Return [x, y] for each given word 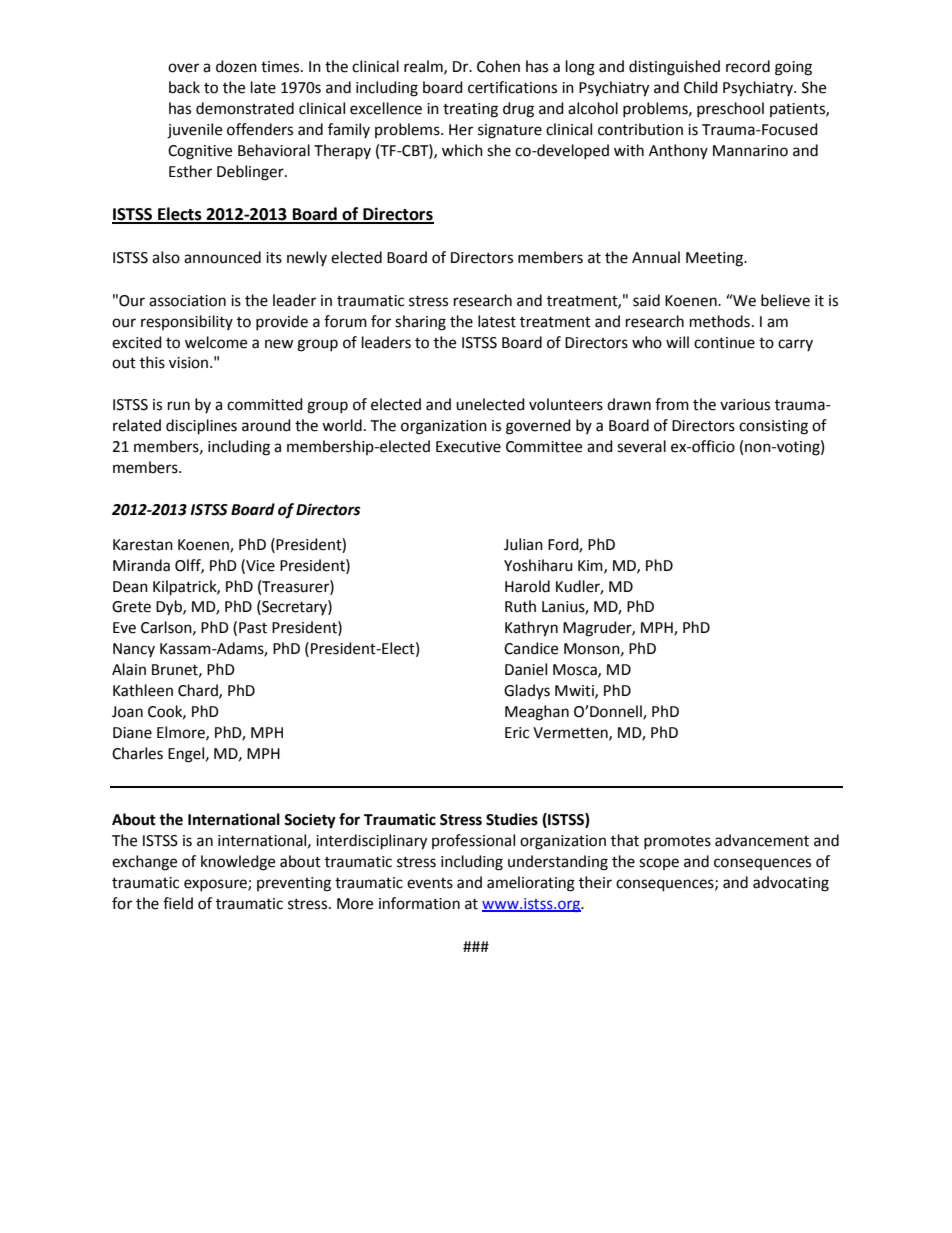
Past [253, 628]
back [184, 87]
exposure [216, 885]
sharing [420, 323]
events [430, 883]
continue [724, 343]
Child [701, 87]
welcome [216, 342]
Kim [591, 566]
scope [659, 864]
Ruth [520, 606]
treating [470, 110]
